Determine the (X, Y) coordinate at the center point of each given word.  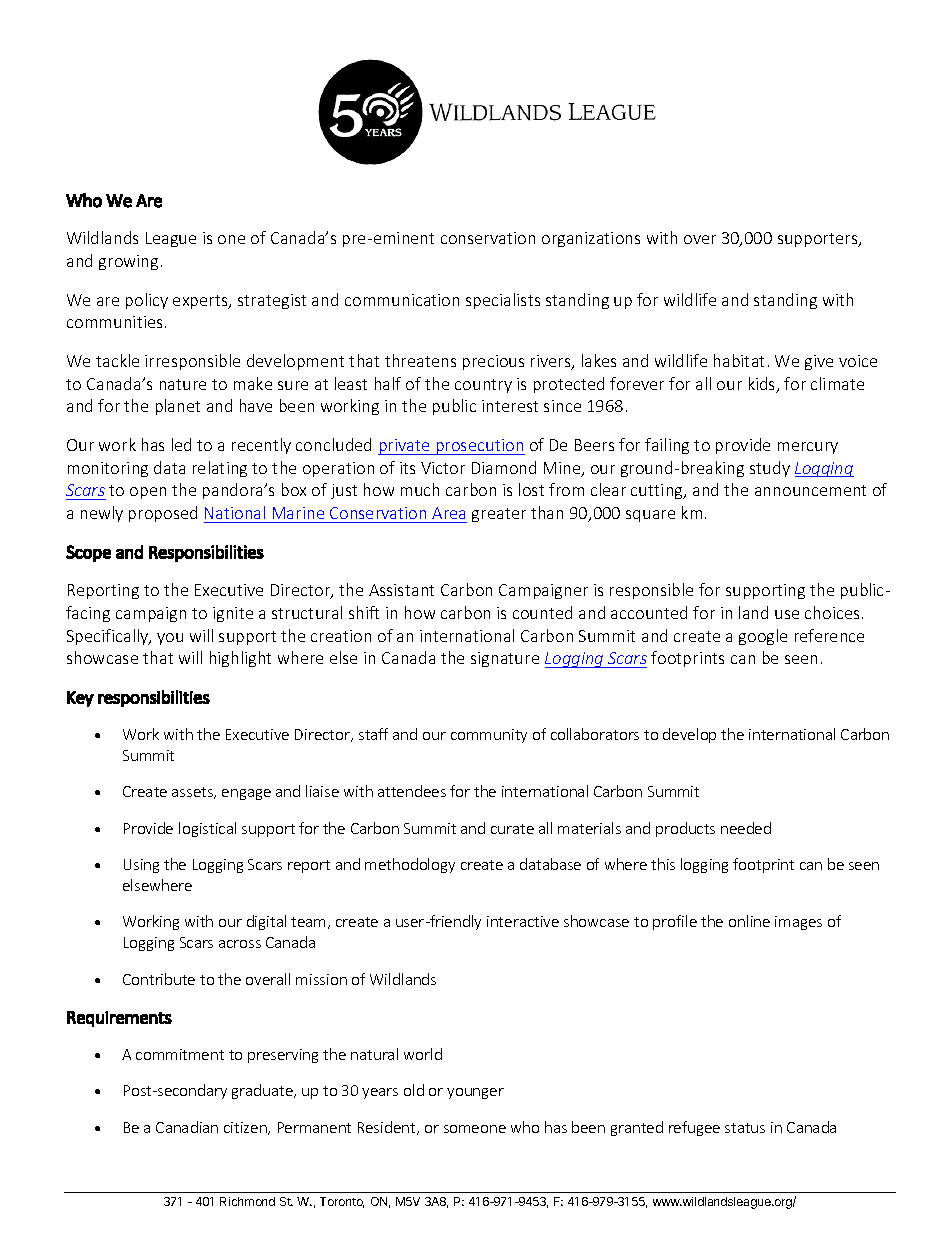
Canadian (187, 1127)
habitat (739, 360)
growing (128, 262)
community (489, 736)
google (763, 637)
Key (80, 699)
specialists (503, 301)
